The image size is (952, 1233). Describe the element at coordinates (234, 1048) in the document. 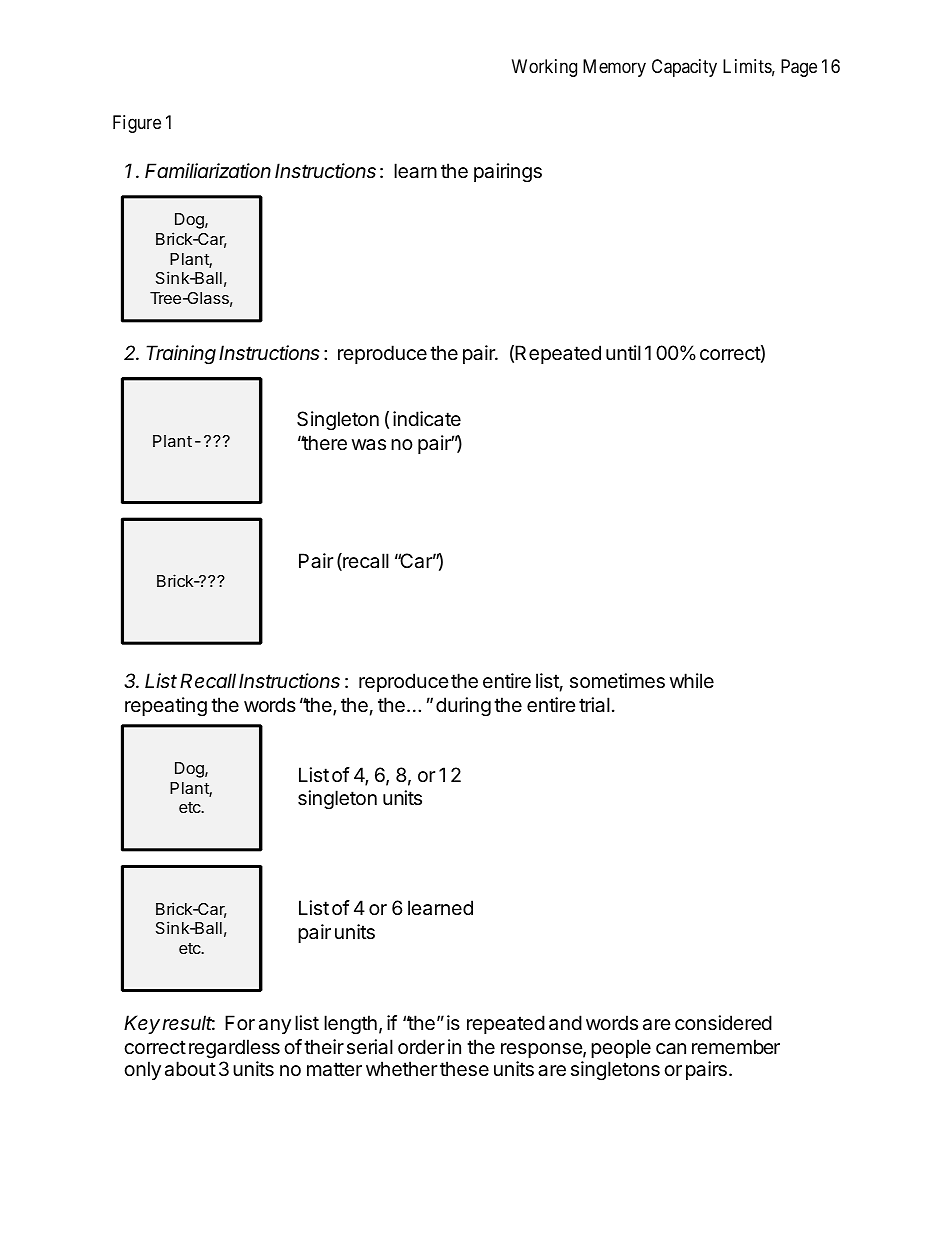

I see `regardless` at that location.
